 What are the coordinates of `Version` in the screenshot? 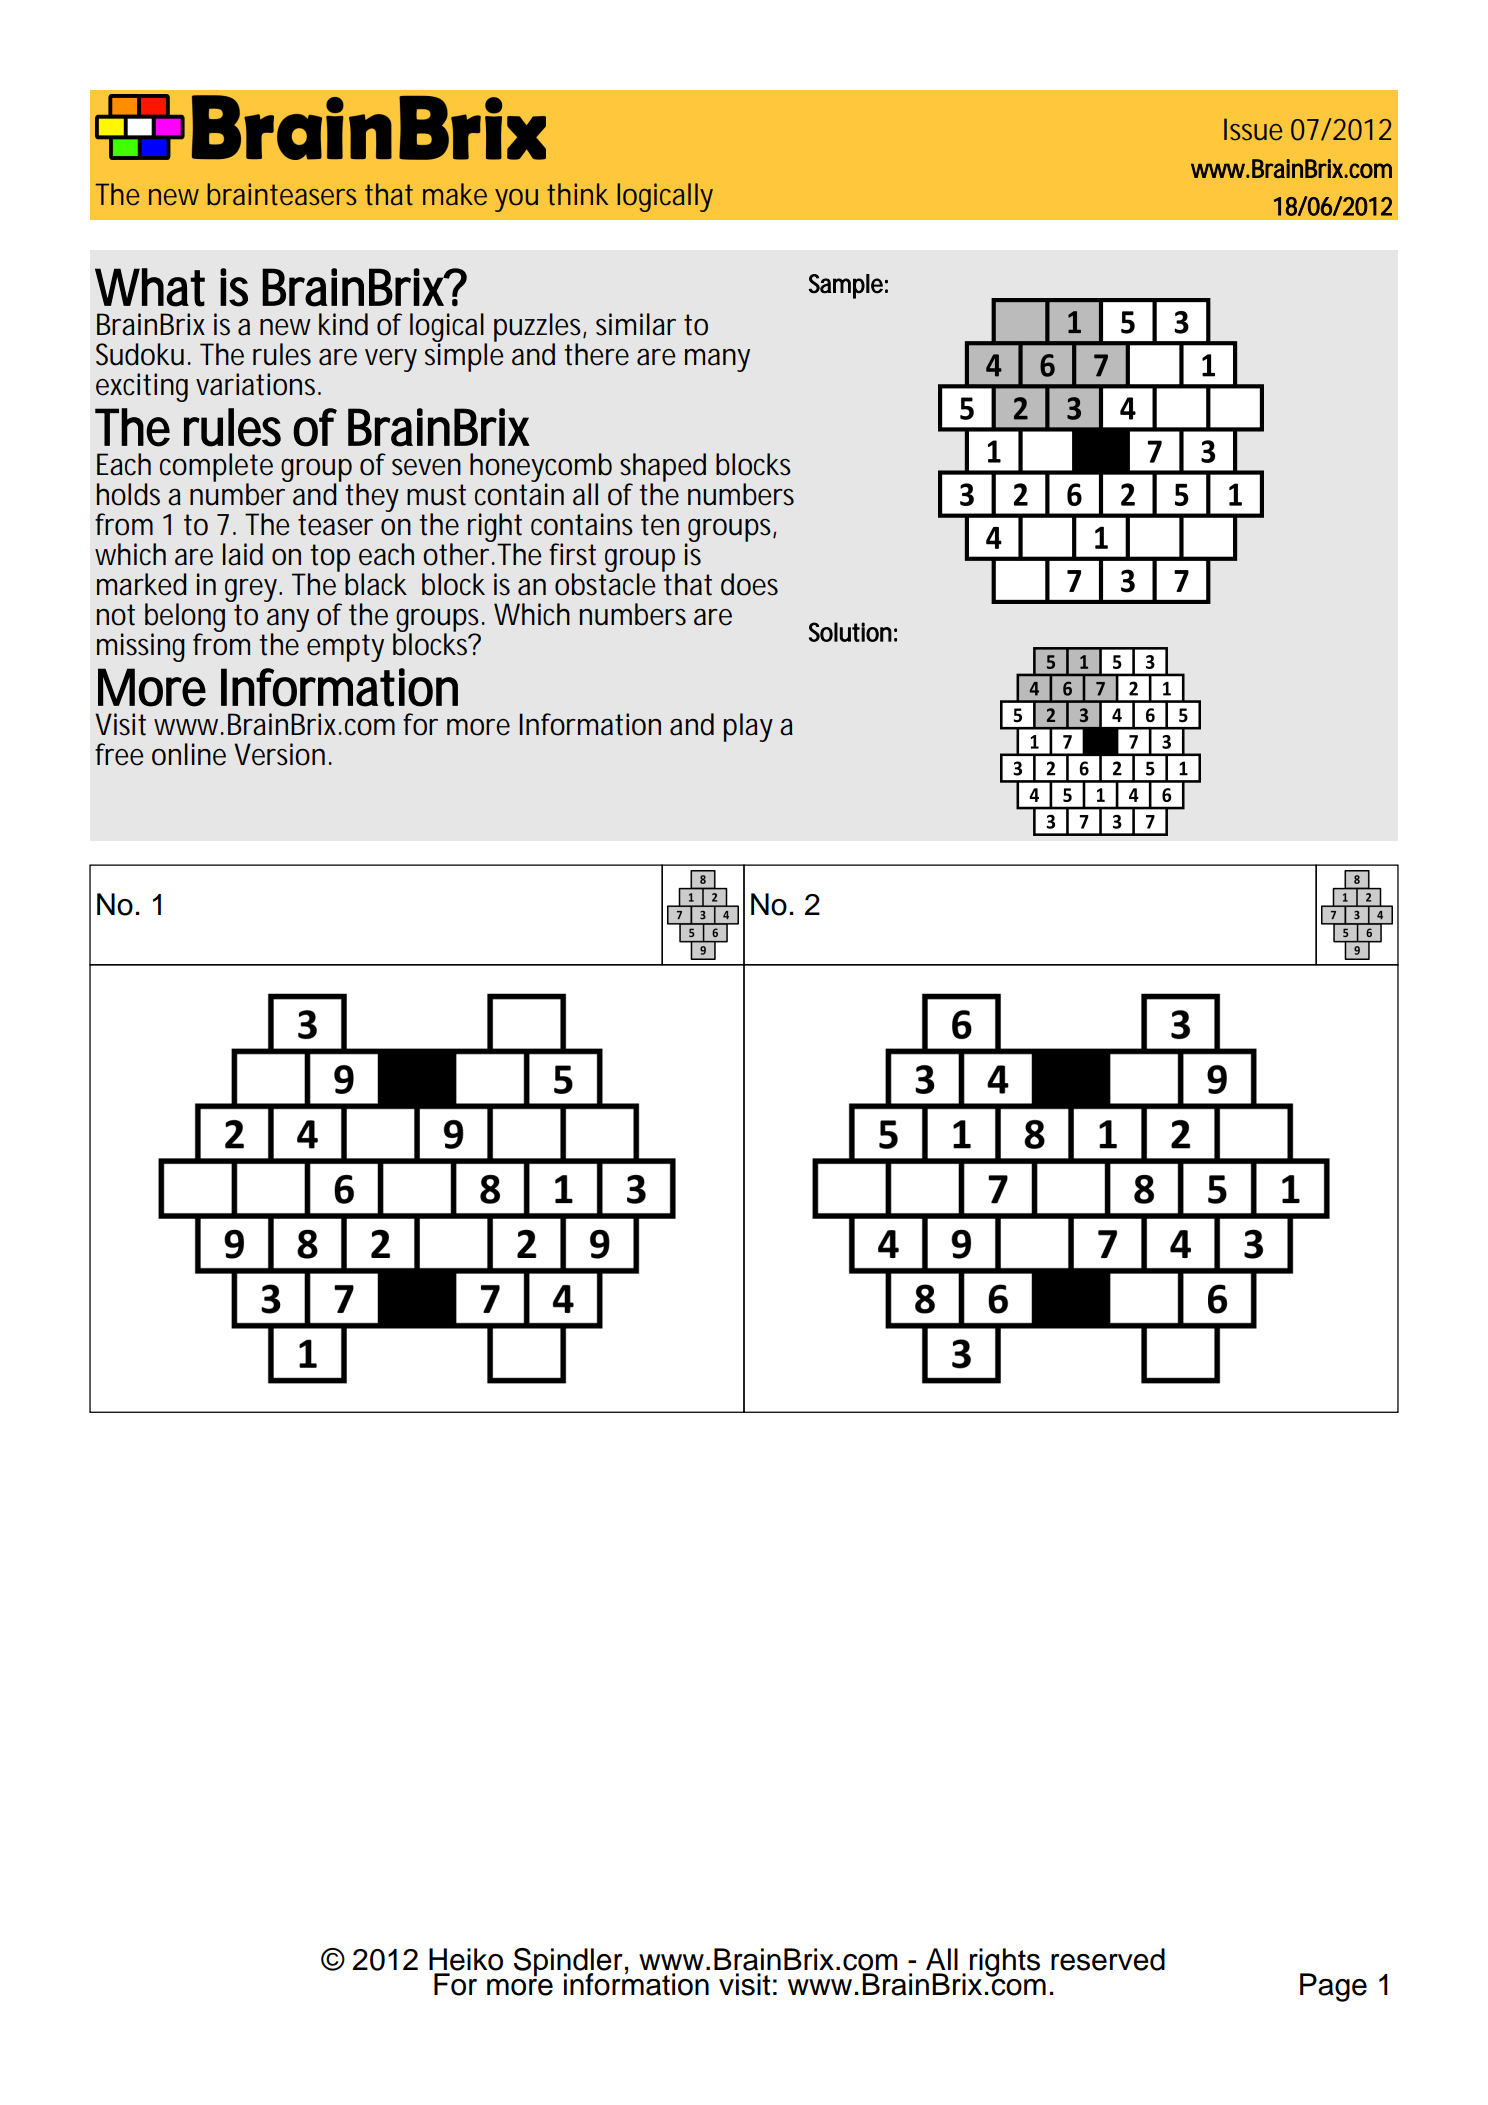 It's located at (279, 754).
